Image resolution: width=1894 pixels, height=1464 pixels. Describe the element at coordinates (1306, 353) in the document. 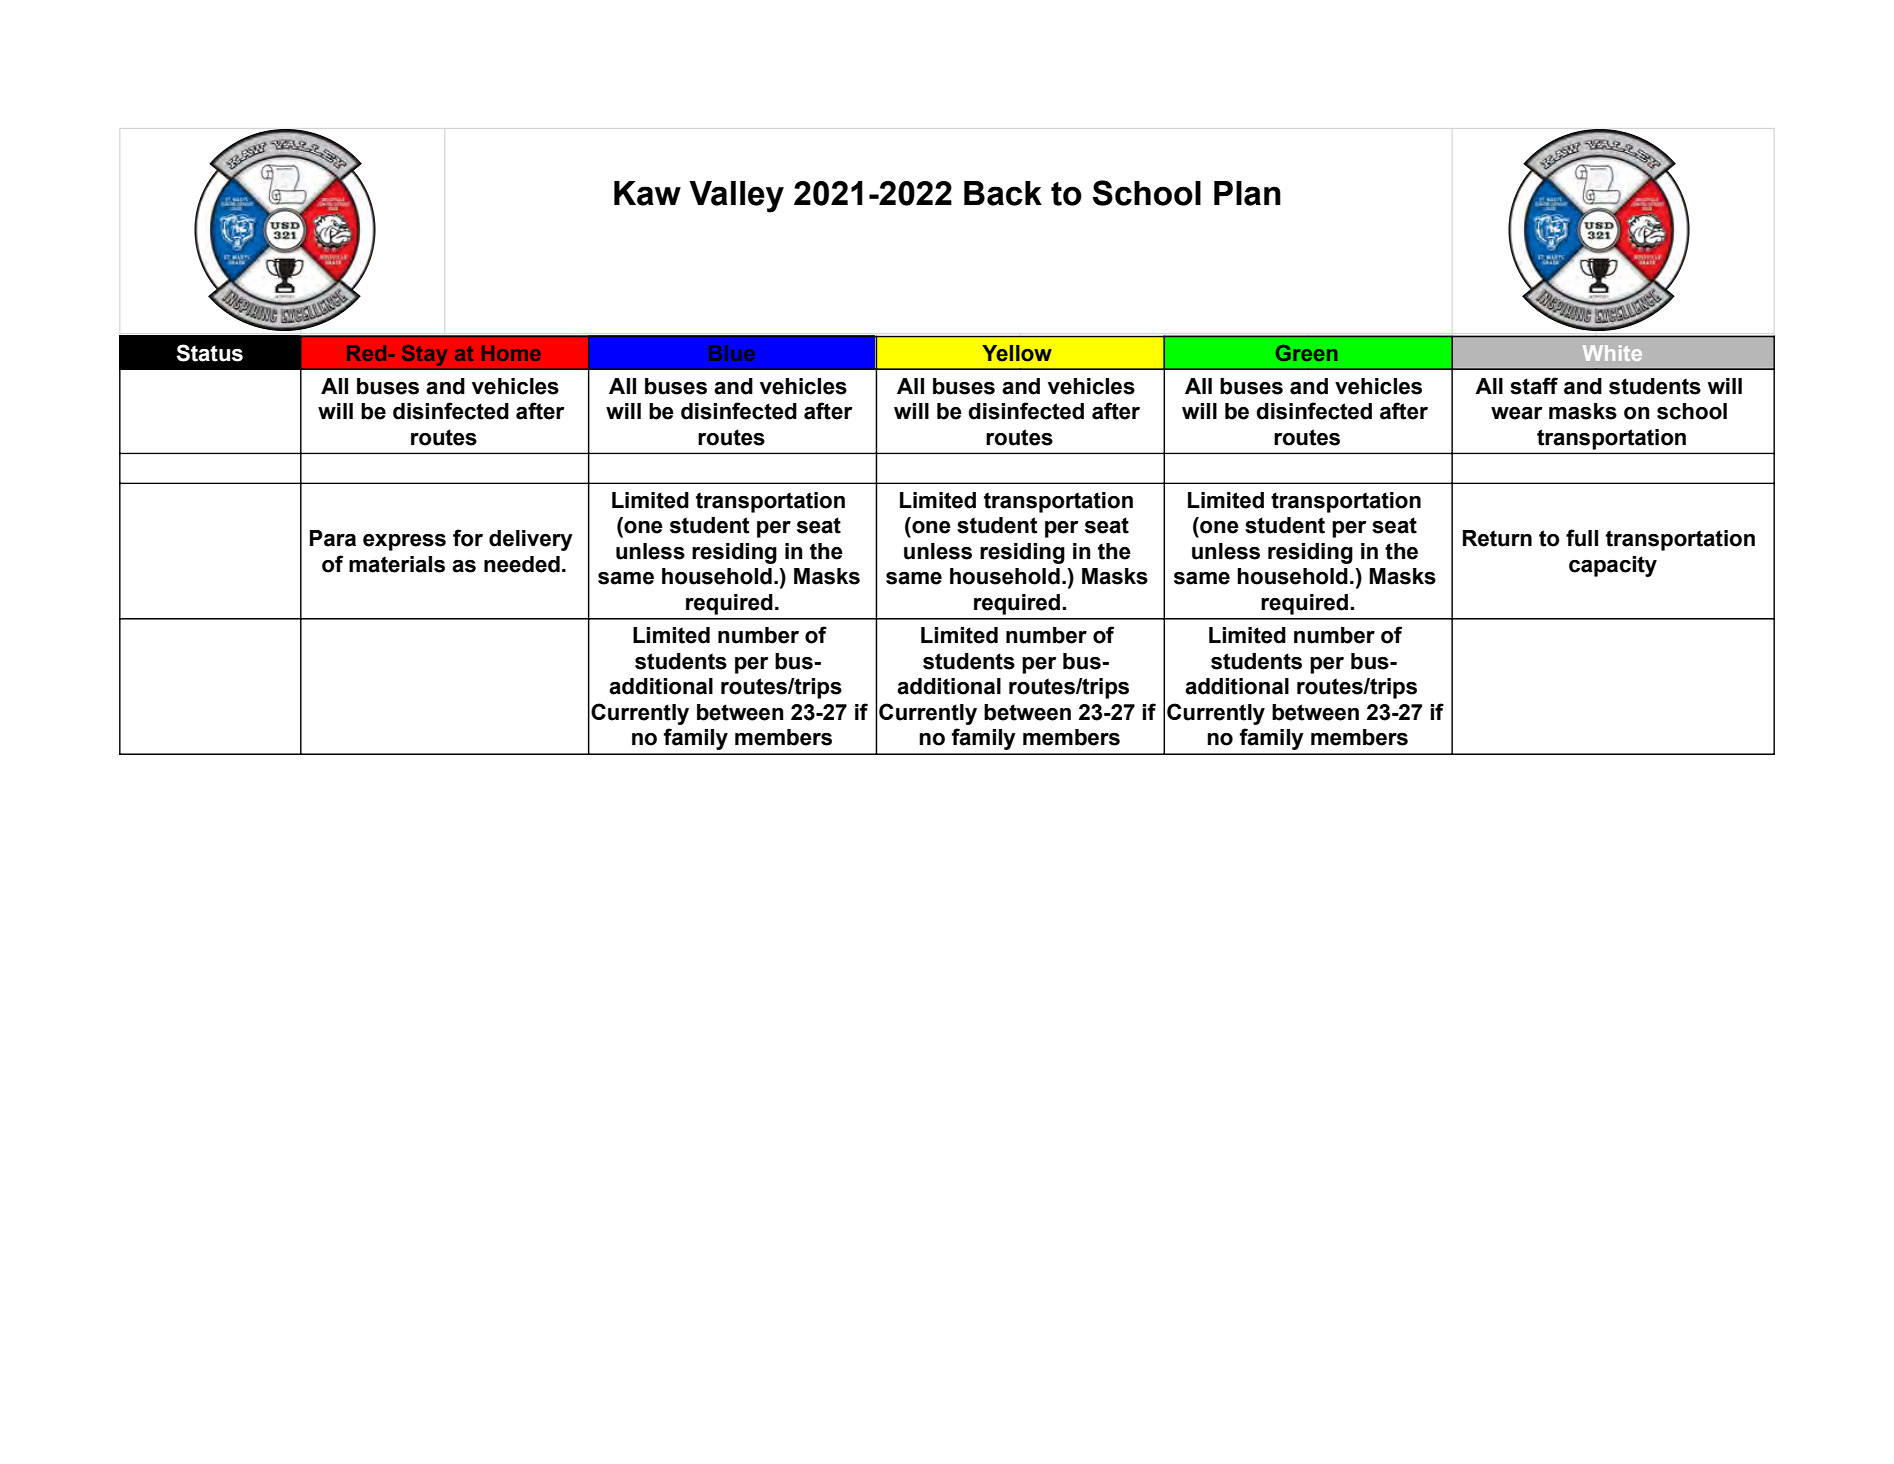

I see `Green` at that location.
